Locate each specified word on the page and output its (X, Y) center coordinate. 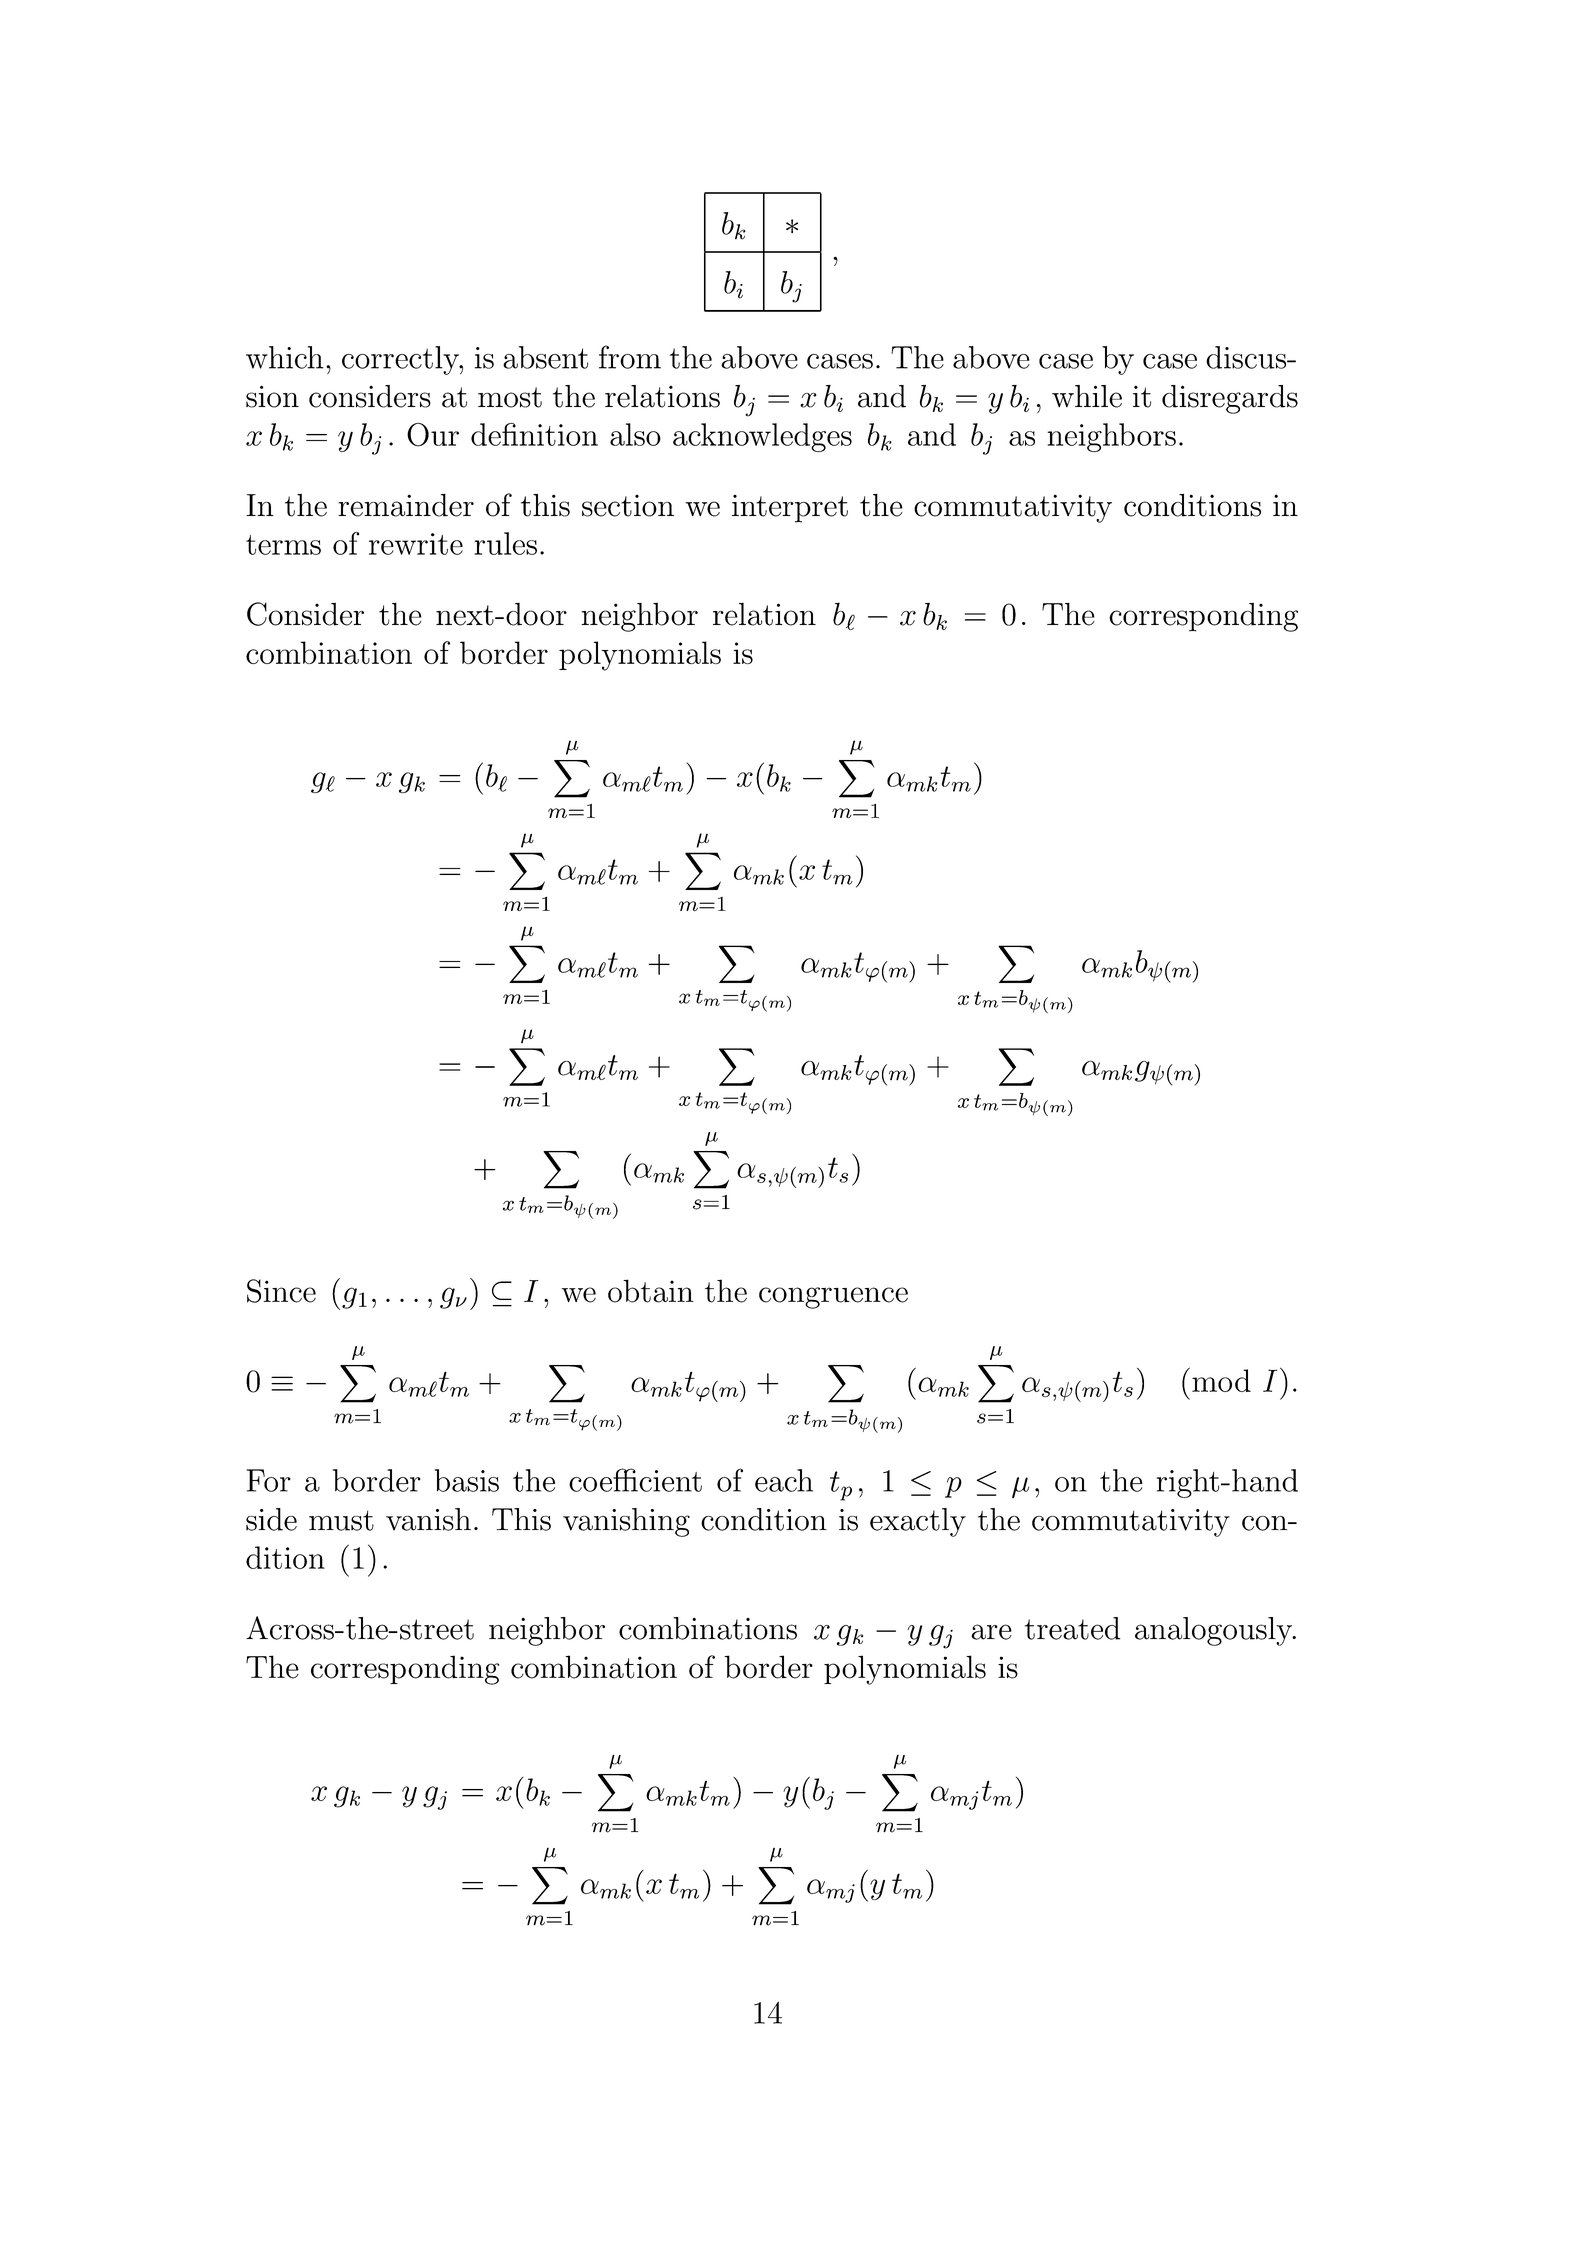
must (341, 1520)
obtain (651, 1291)
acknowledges (762, 437)
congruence (833, 1298)
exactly (918, 1522)
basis (467, 1480)
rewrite (416, 544)
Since (281, 1291)
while (1087, 396)
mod (1221, 1380)
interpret (790, 509)
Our (433, 435)
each (784, 1480)
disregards (1230, 399)
